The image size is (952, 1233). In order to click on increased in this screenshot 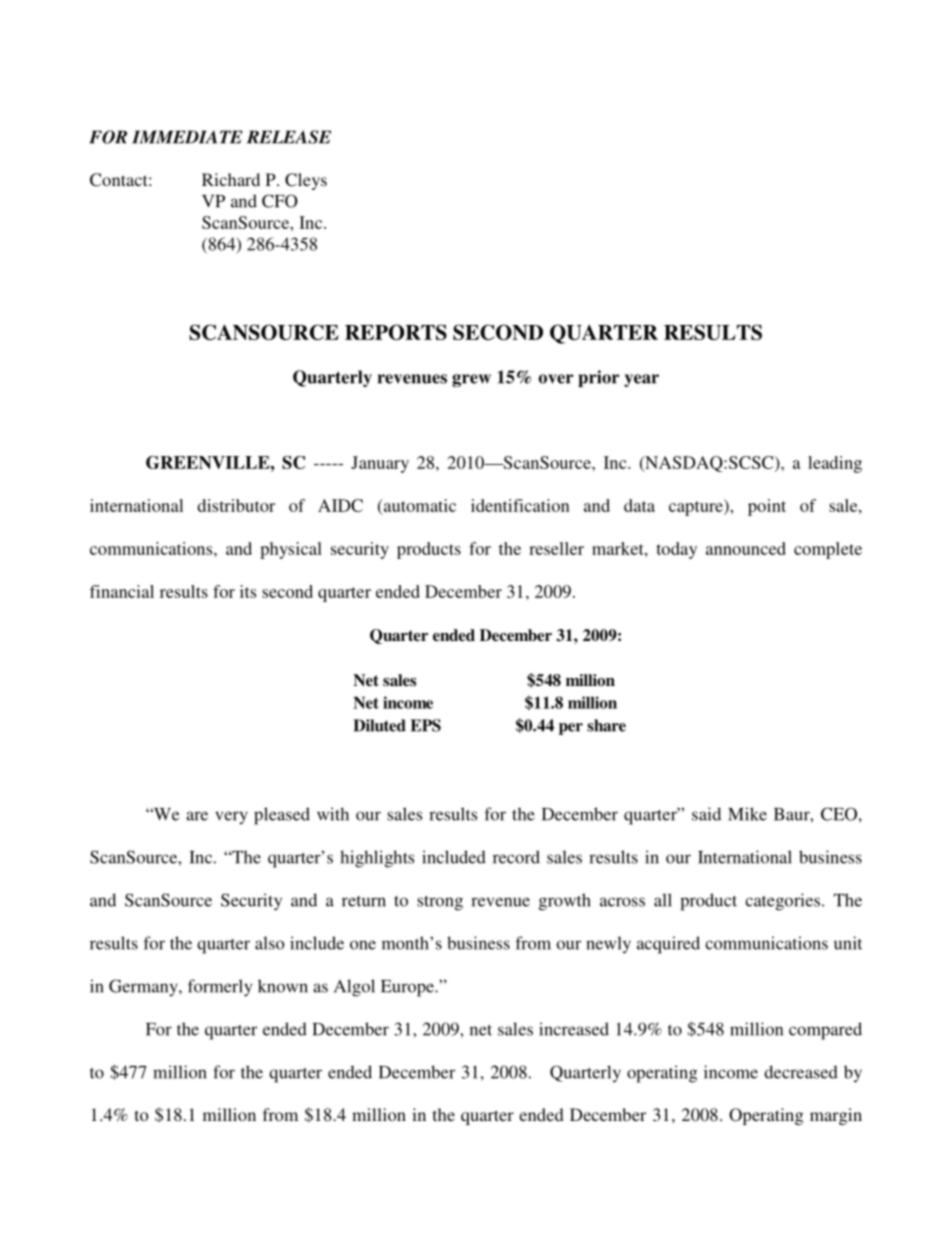, I will do `click(574, 1029)`.
